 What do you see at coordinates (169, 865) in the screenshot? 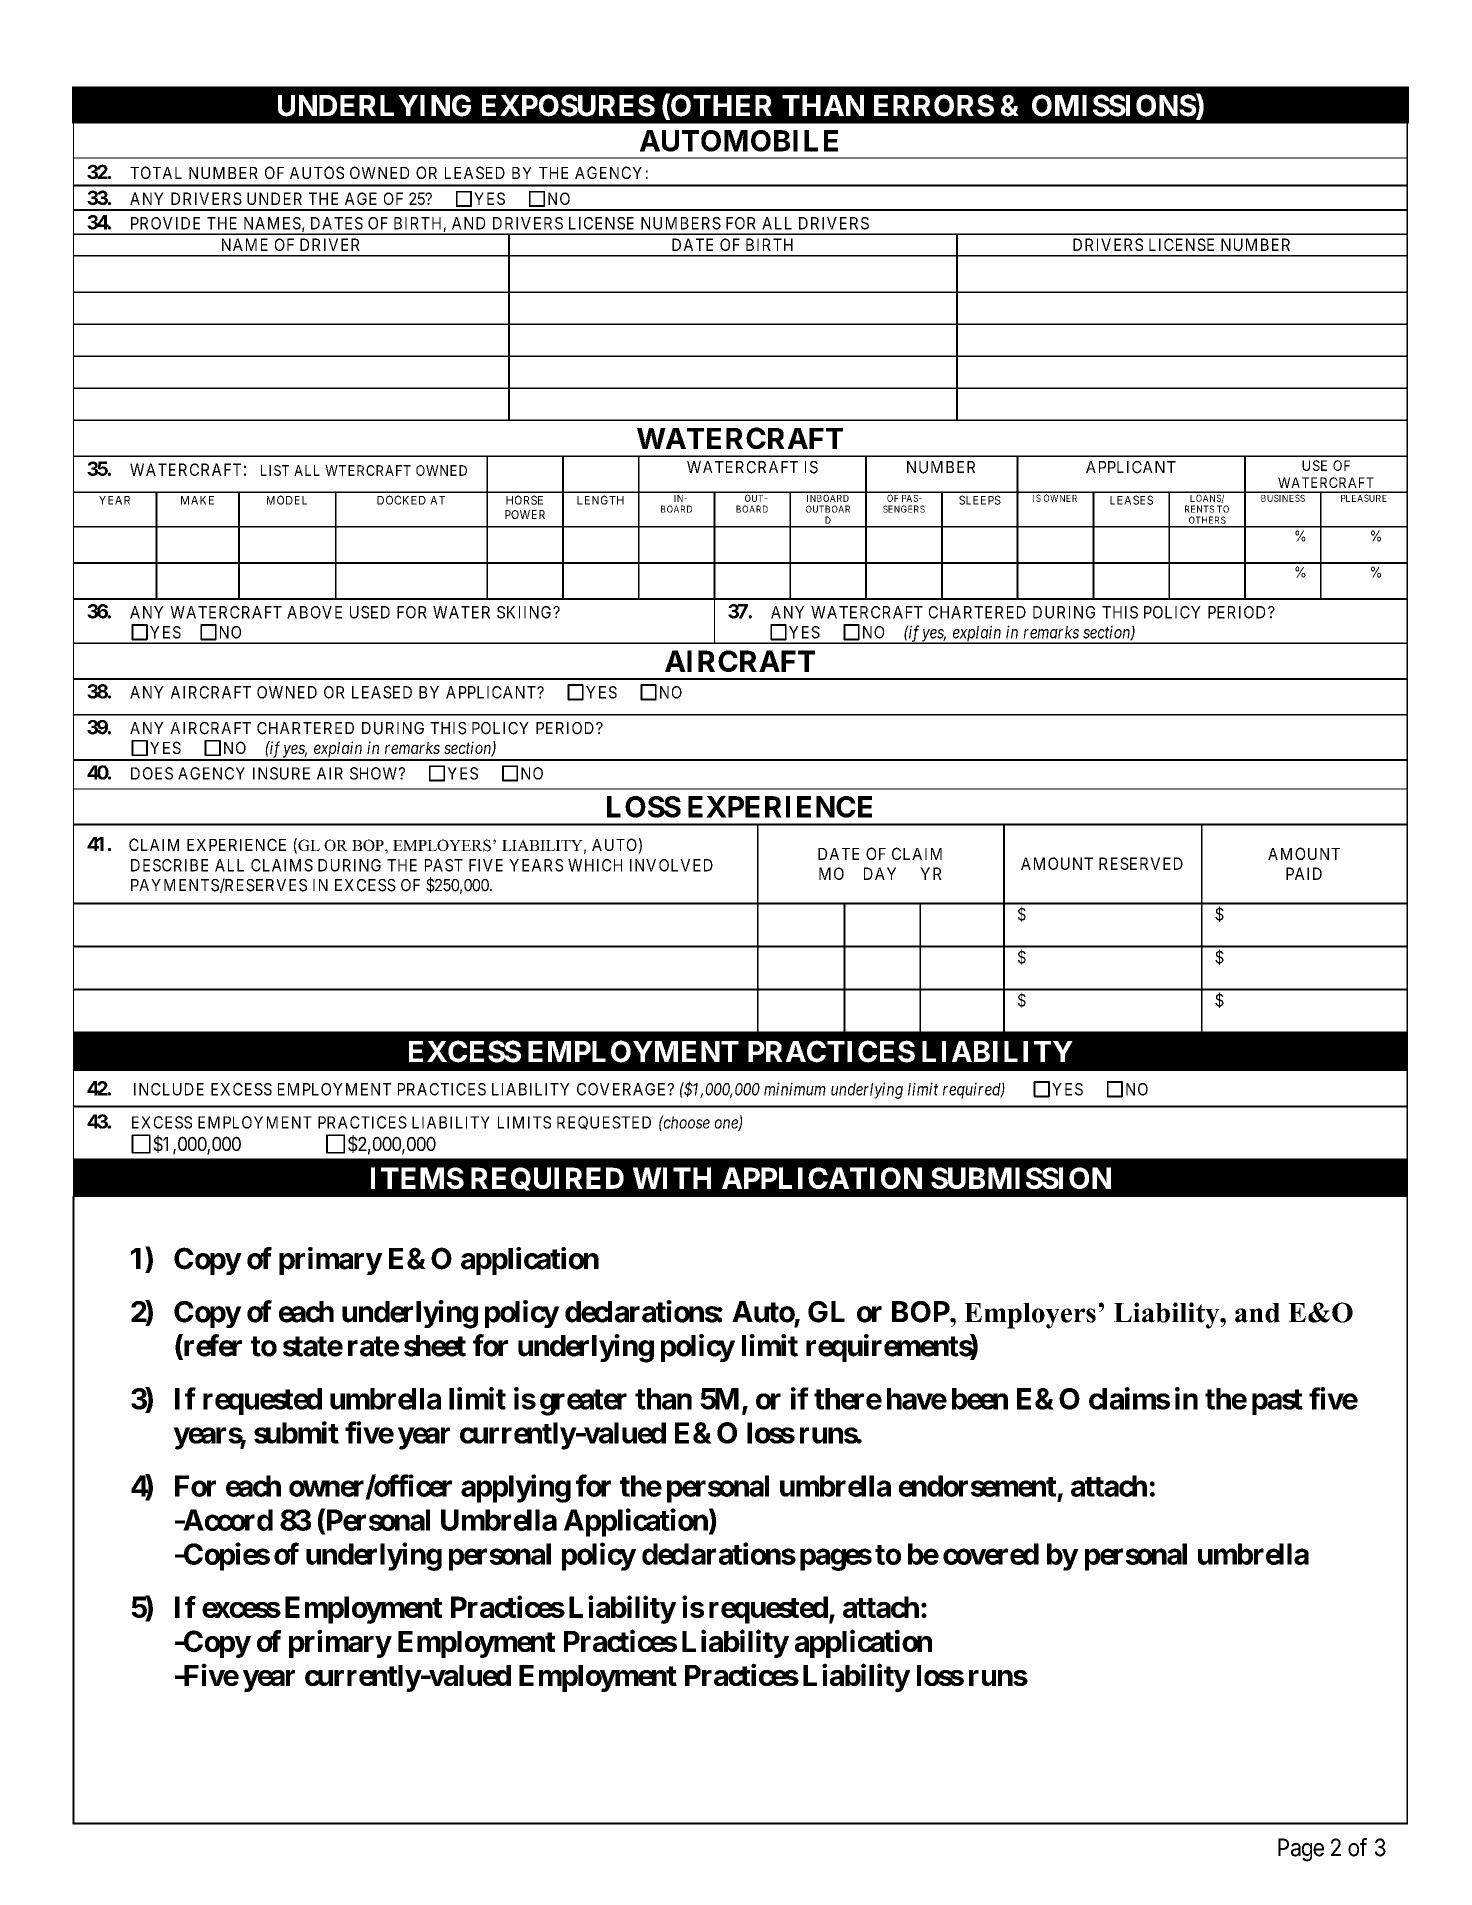
I see `DESCRIBE` at bounding box center [169, 865].
